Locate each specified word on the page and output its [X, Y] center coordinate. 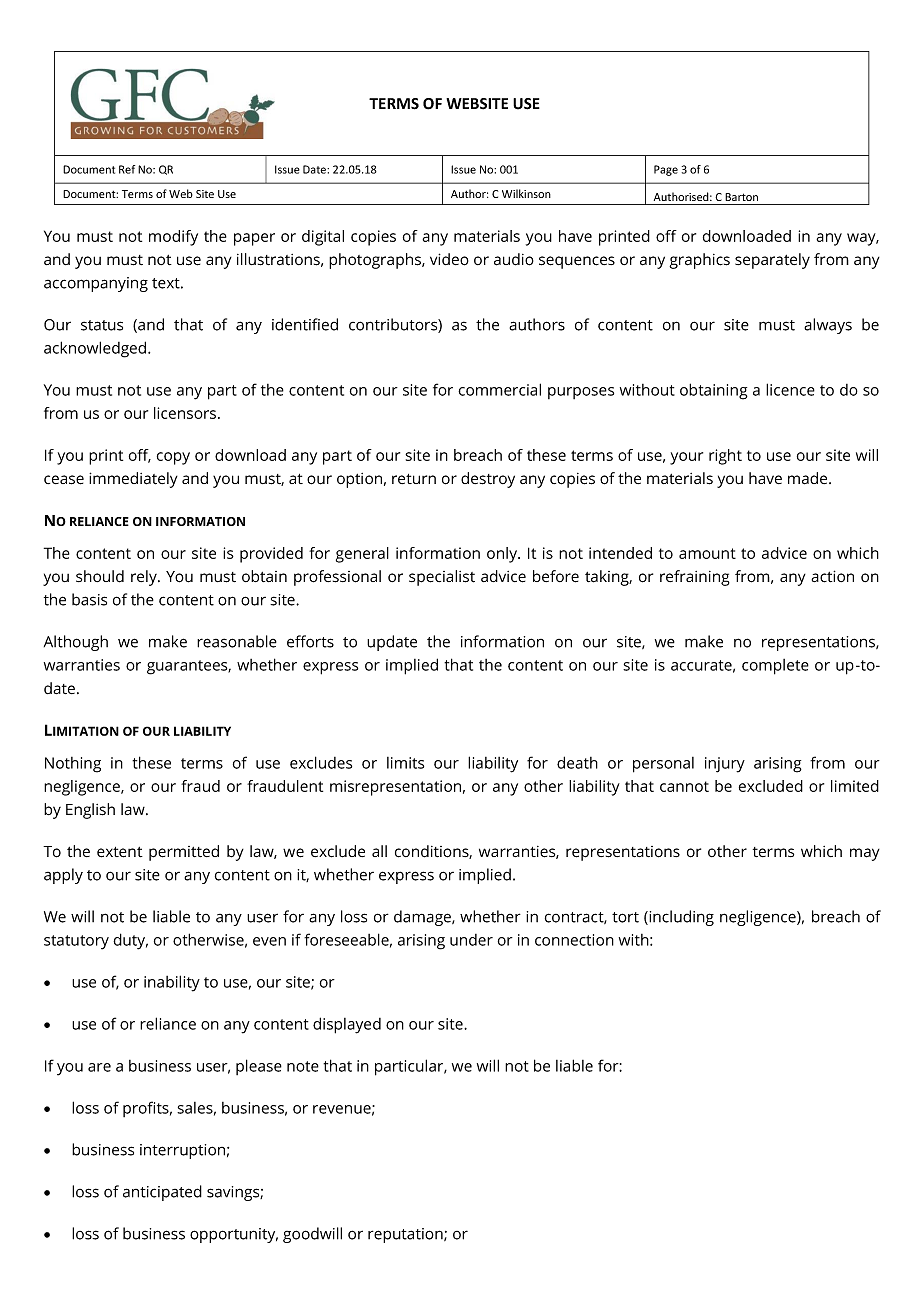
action [832, 576]
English [90, 811]
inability [172, 983]
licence [790, 389]
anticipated [162, 1193]
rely [145, 578]
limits [405, 763]
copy [173, 458]
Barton [741, 197]
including [680, 918]
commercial [499, 389]
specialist [442, 578]
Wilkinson [526, 193]
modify [173, 238]
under [471, 940]
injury [725, 765]
